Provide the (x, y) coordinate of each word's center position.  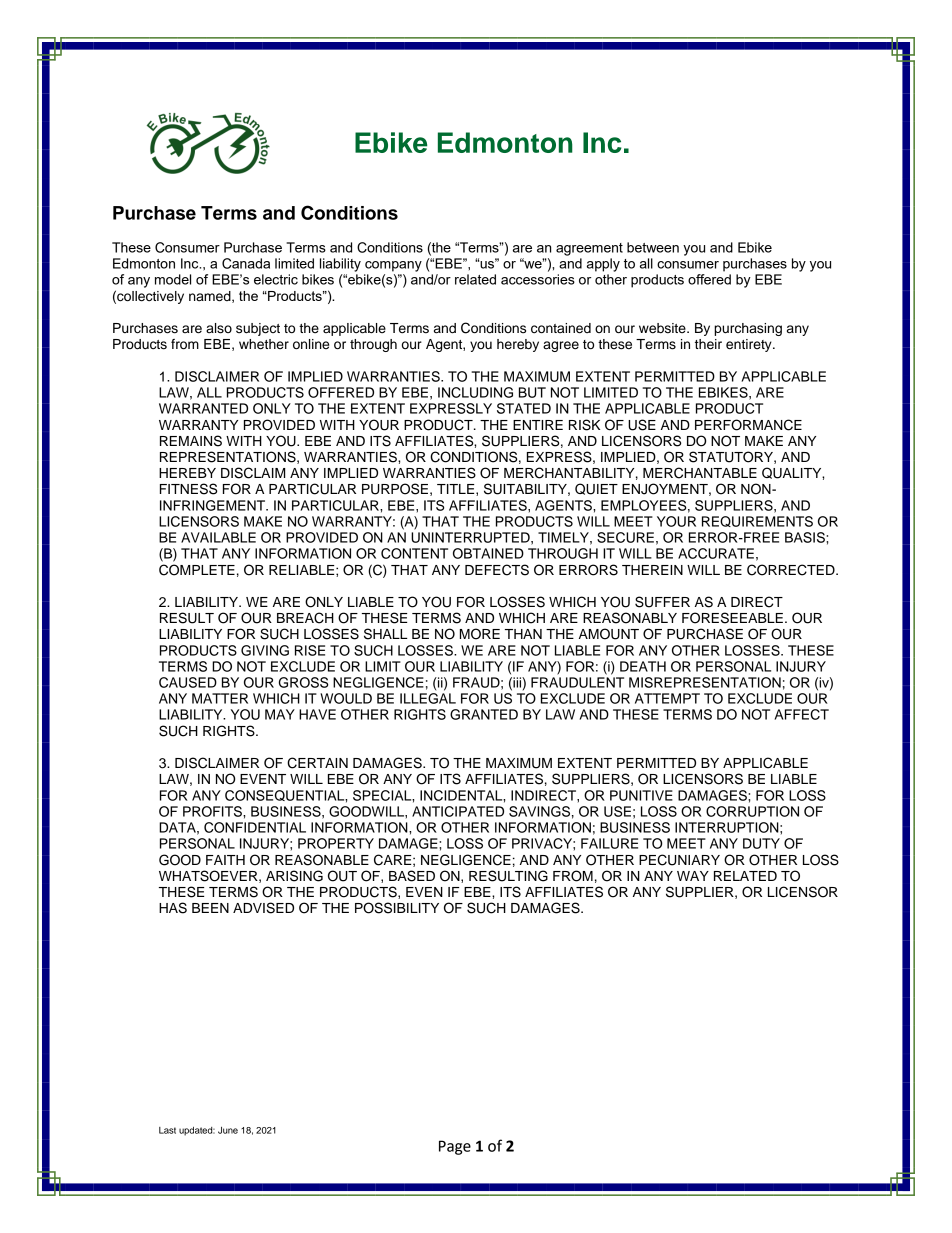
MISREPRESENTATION (705, 682)
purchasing (748, 329)
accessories (538, 279)
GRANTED (484, 714)
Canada (246, 263)
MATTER (220, 698)
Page (455, 1147)
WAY (693, 876)
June (228, 1130)
